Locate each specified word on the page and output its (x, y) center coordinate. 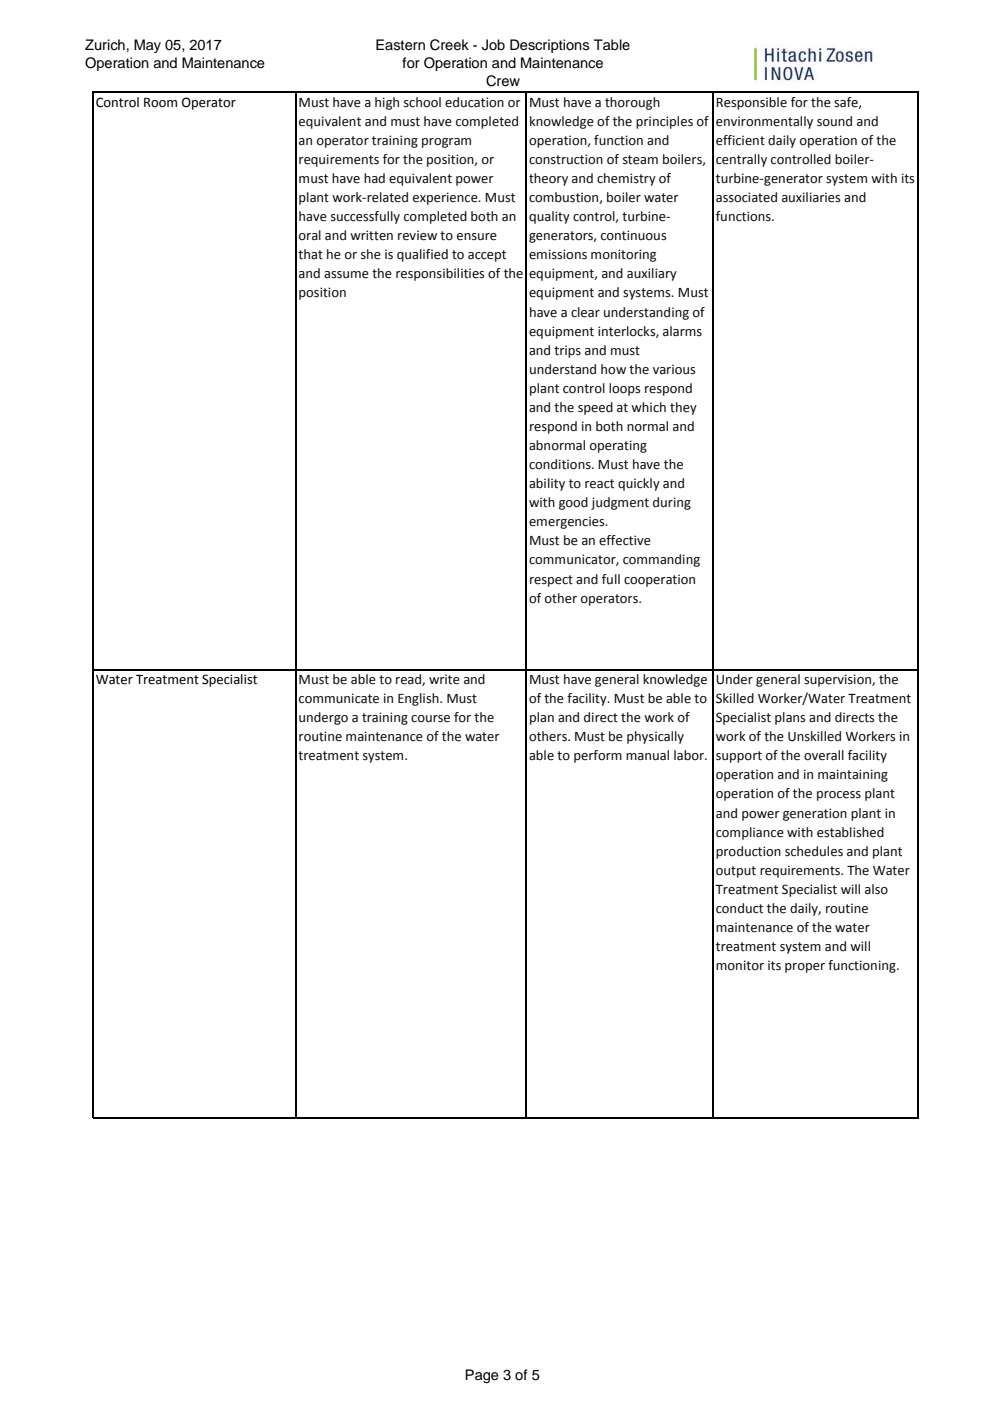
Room (160, 103)
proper (805, 968)
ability (547, 484)
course (430, 719)
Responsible (751, 103)
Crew (503, 81)
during (672, 503)
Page (482, 1376)
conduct (739, 908)
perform (598, 756)
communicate (339, 698)
